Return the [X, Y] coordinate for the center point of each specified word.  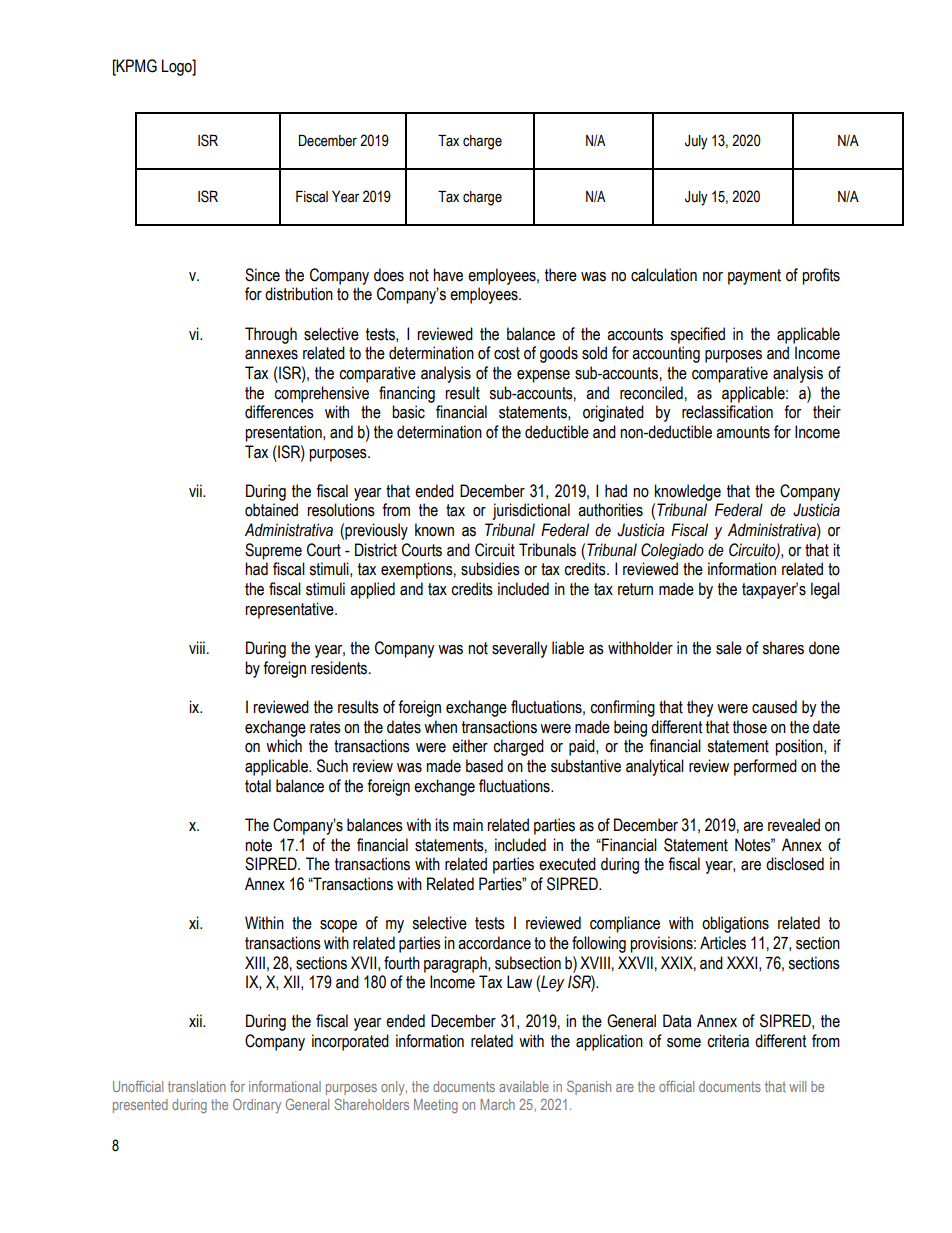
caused [774, 707]
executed [567, 864]
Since [262, 275]
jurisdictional [531, 511]
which [284, 746]
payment [754, 277]
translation [197, 1086]
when [440, 727]
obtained [271, 510]
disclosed [795, 864]
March [497, 1104]
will [797, 1086]
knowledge [688, 492]
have [448, 275]
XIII [255, 962]
